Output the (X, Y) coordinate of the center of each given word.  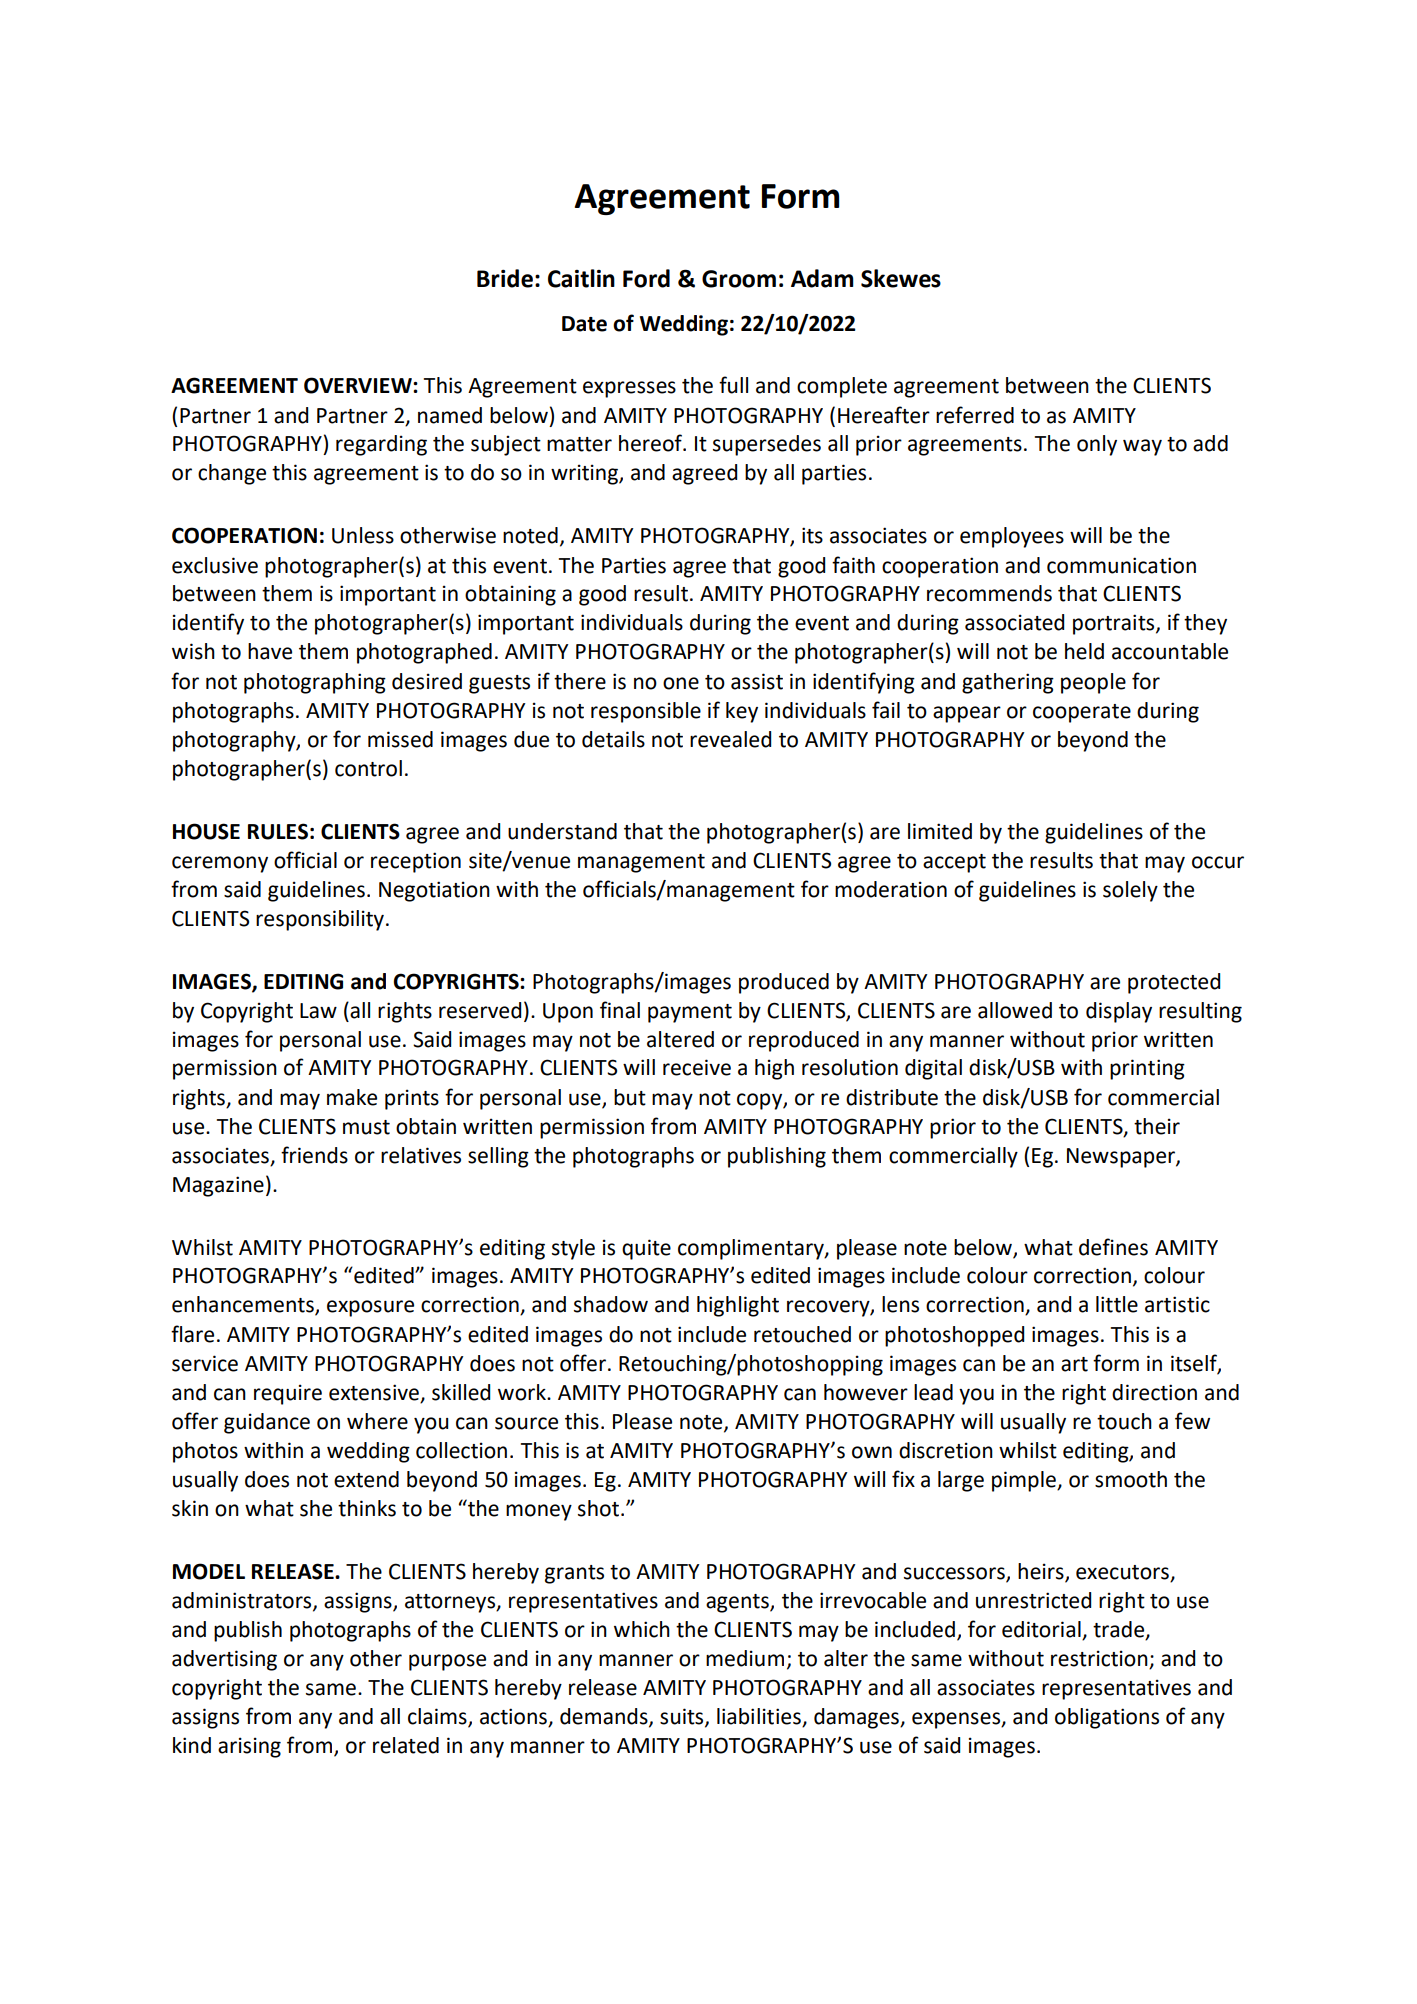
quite (646, 1249)
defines (1113, 1247)
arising (249, 1747)
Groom (739, 279)
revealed (730, 739)
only (1097, 445)
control (368, 768)
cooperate (1082, 713)
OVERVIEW (359, 385)
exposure (370, 1308)
